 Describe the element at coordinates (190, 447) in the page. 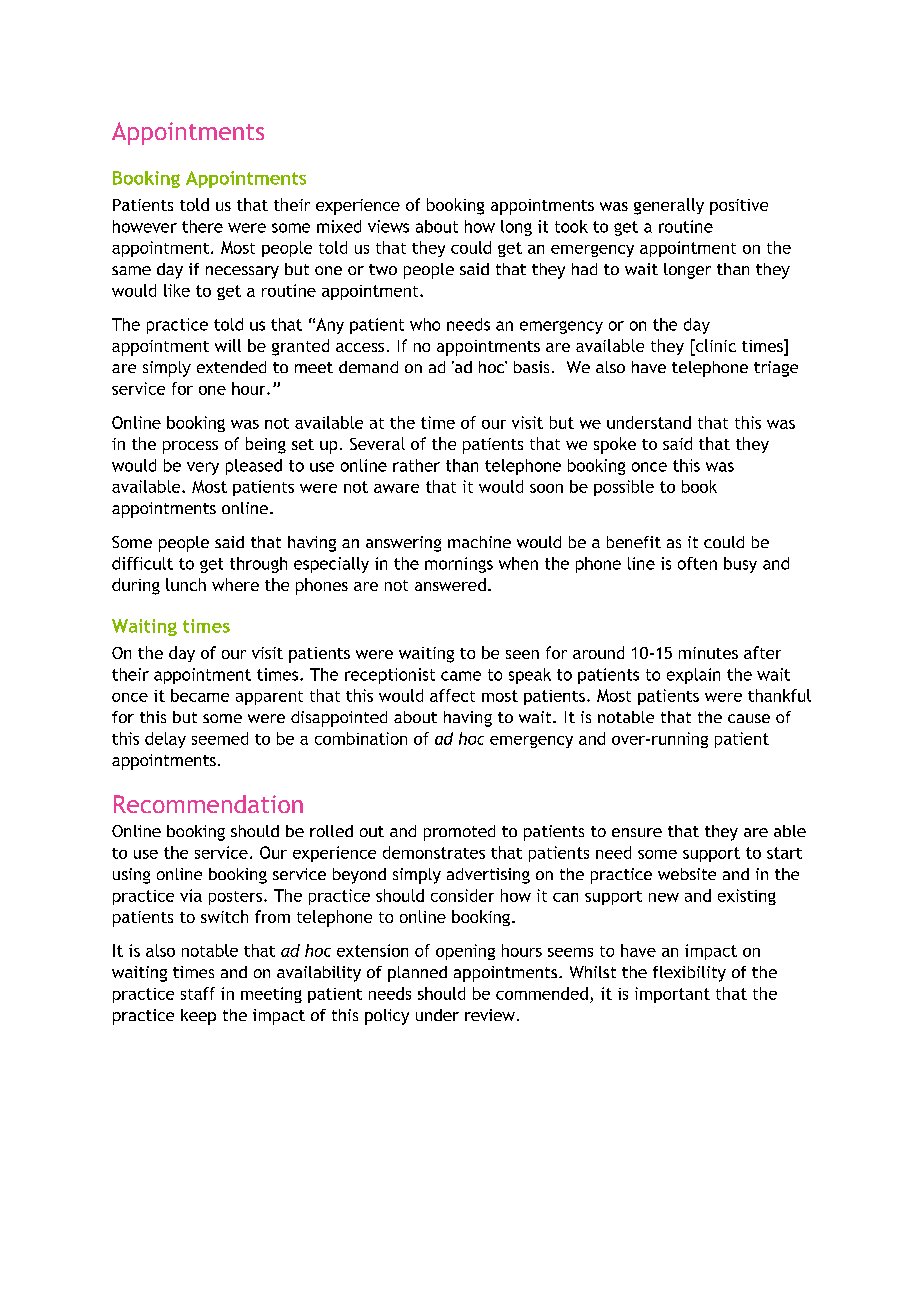

I see `process` at that location.
